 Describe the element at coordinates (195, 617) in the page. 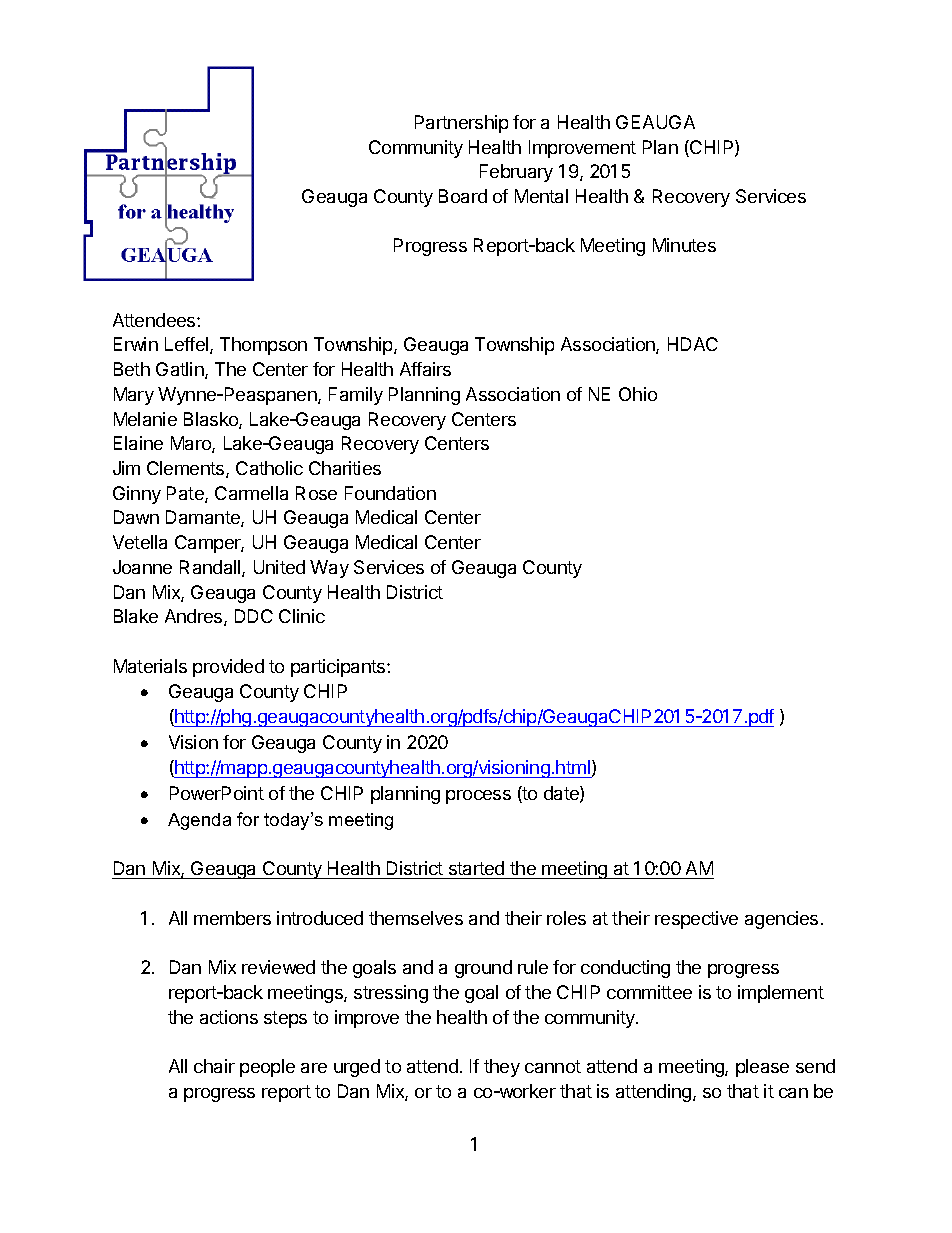

I see `Andres` at that location.
